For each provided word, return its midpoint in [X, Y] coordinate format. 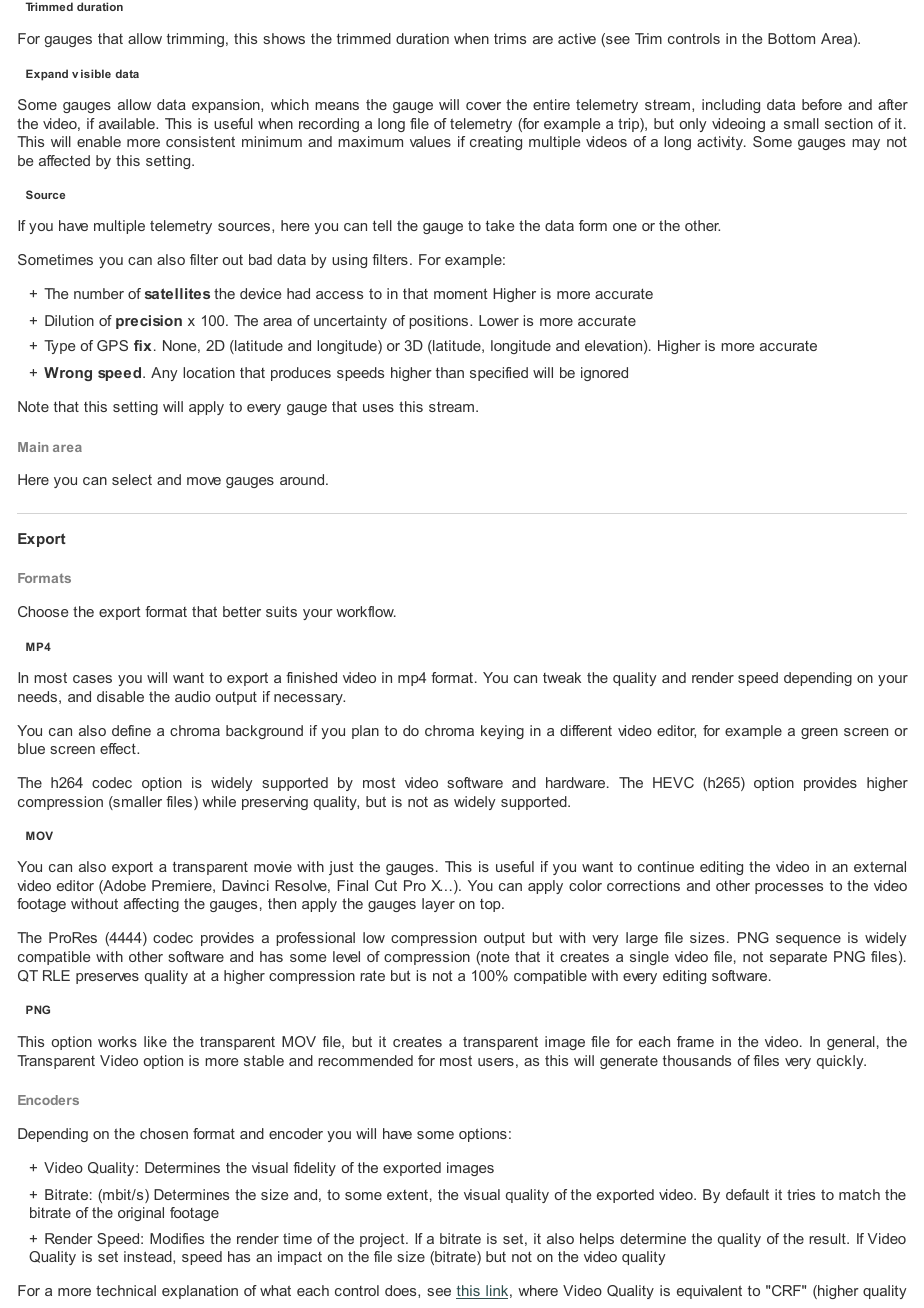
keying [502, 732]
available [128, 123]
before [822, 104]
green [819, 733]
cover [483, 106]
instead [149, 1257]
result [828, 1238]
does [402, 1291]
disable [120, 696]
